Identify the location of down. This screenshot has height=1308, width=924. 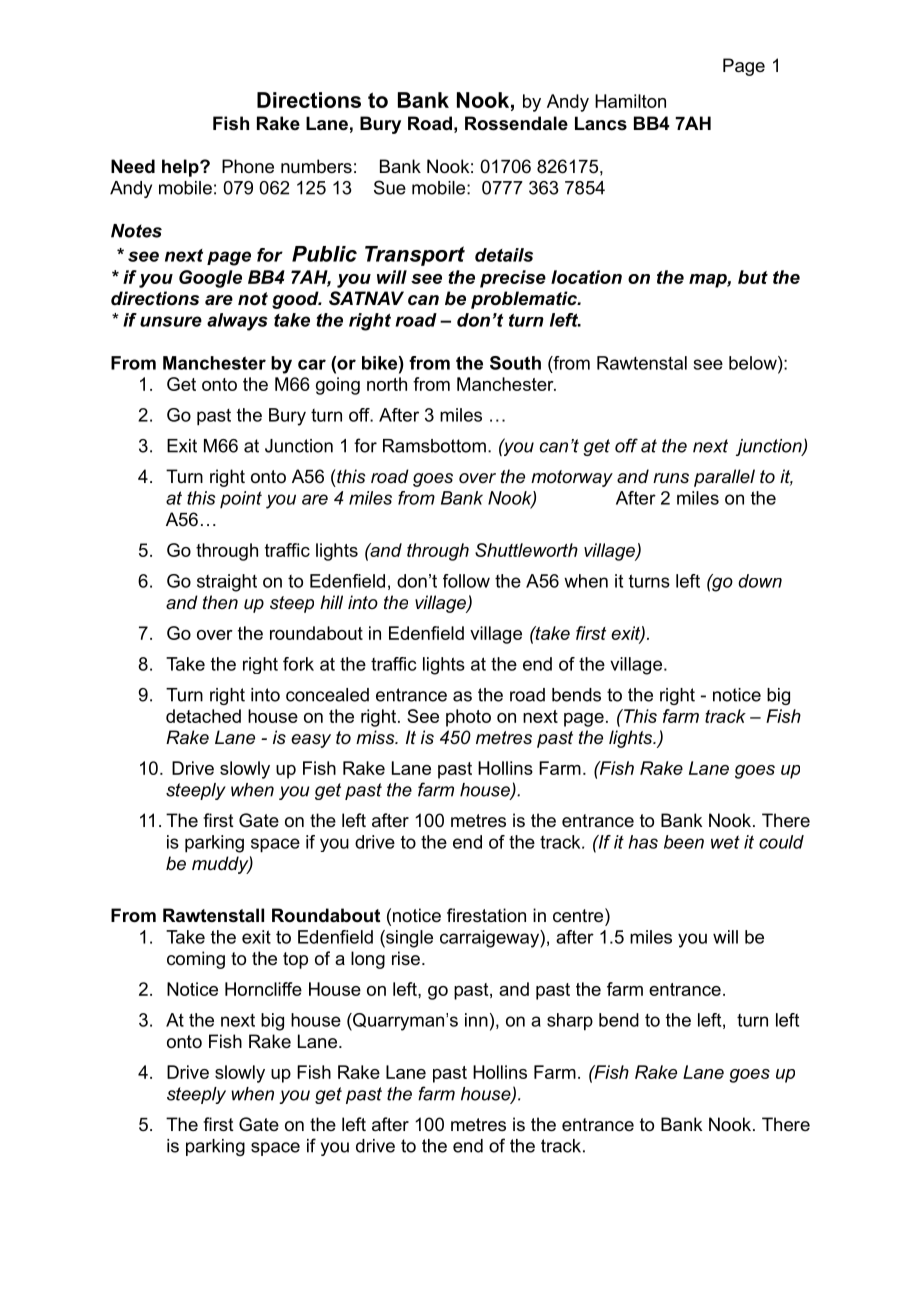
(760, 581).
